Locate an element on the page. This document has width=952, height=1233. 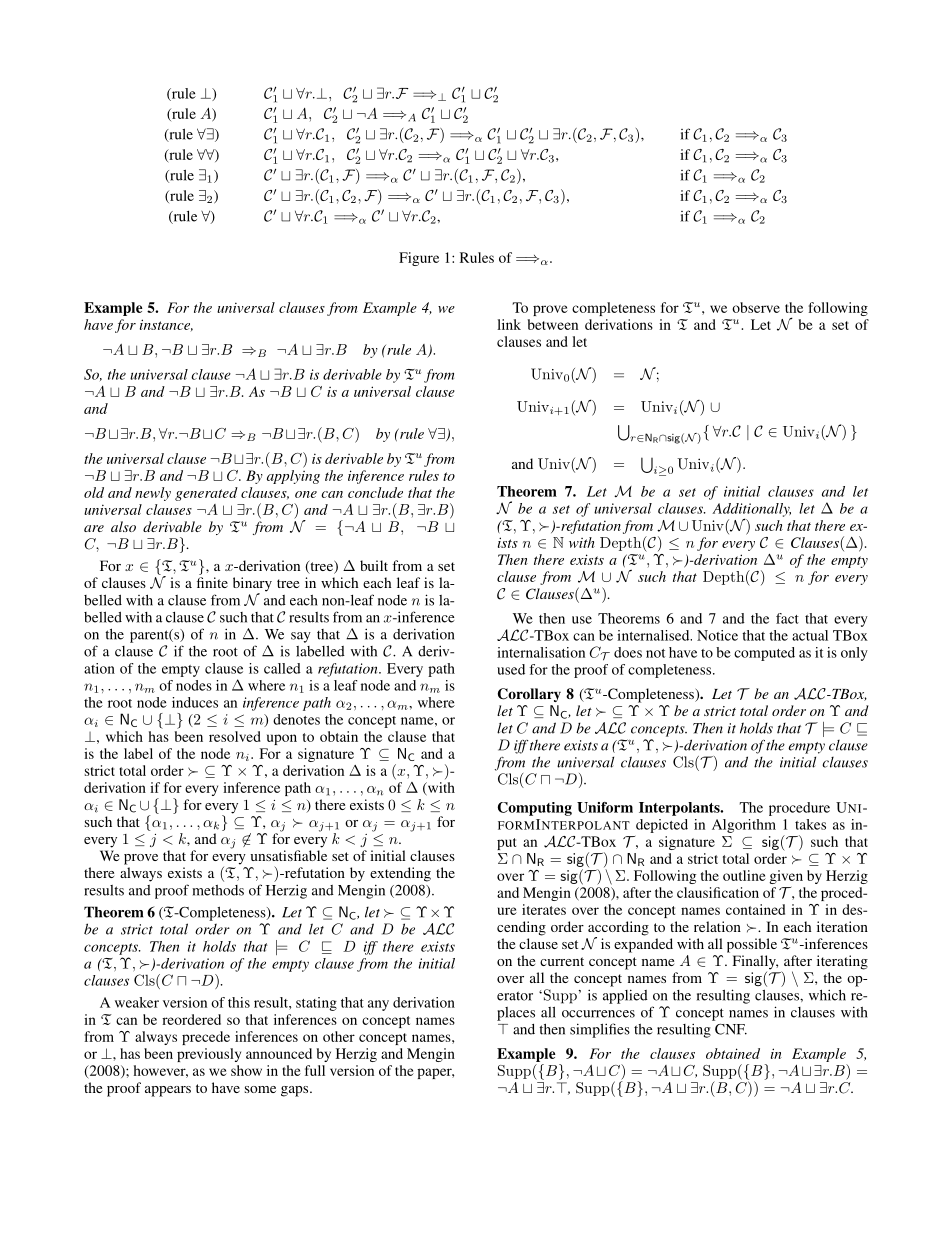
Additionally is located at coordinates (751, 511).
